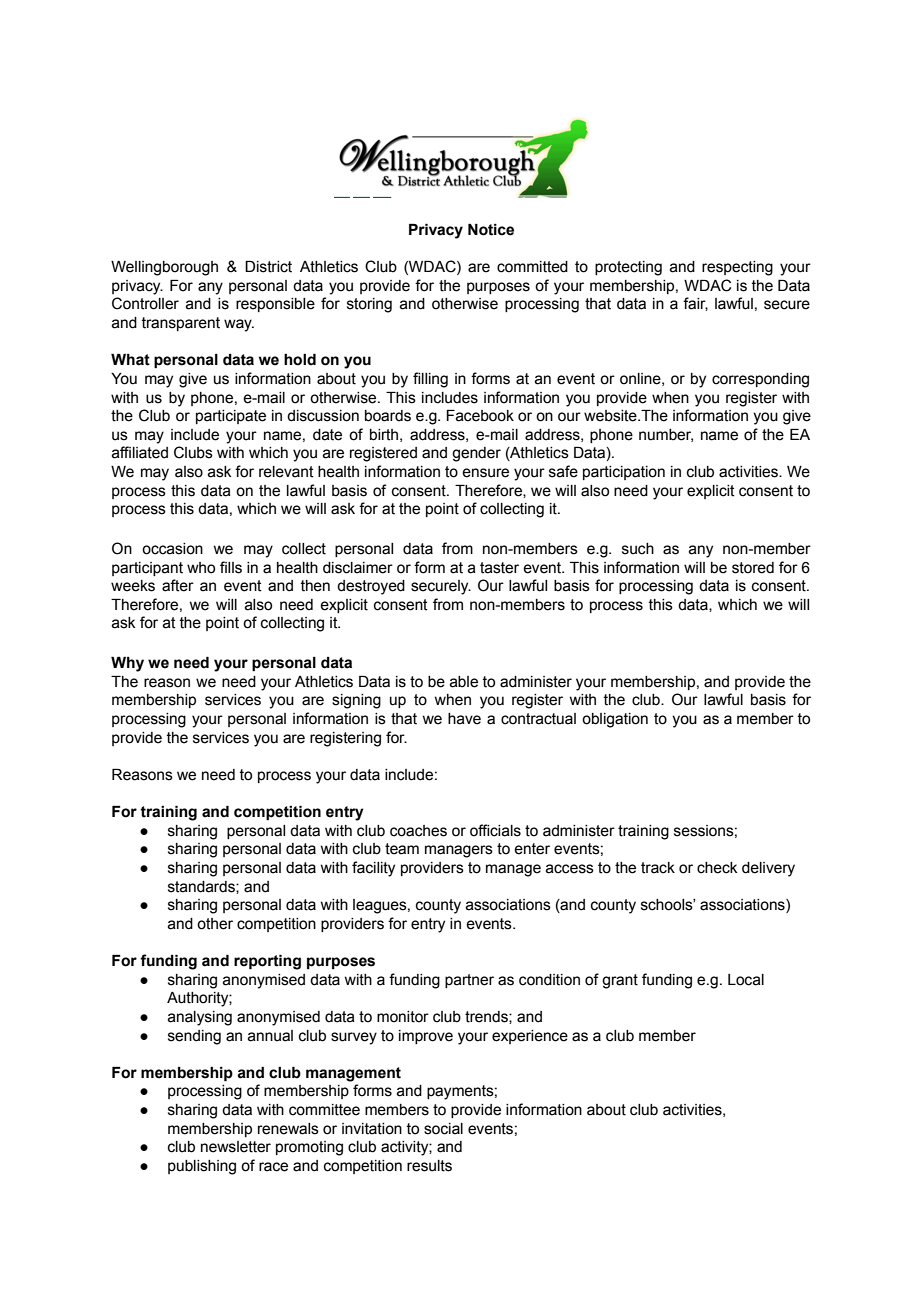  I want to click on obligation, so click(615, 720).
